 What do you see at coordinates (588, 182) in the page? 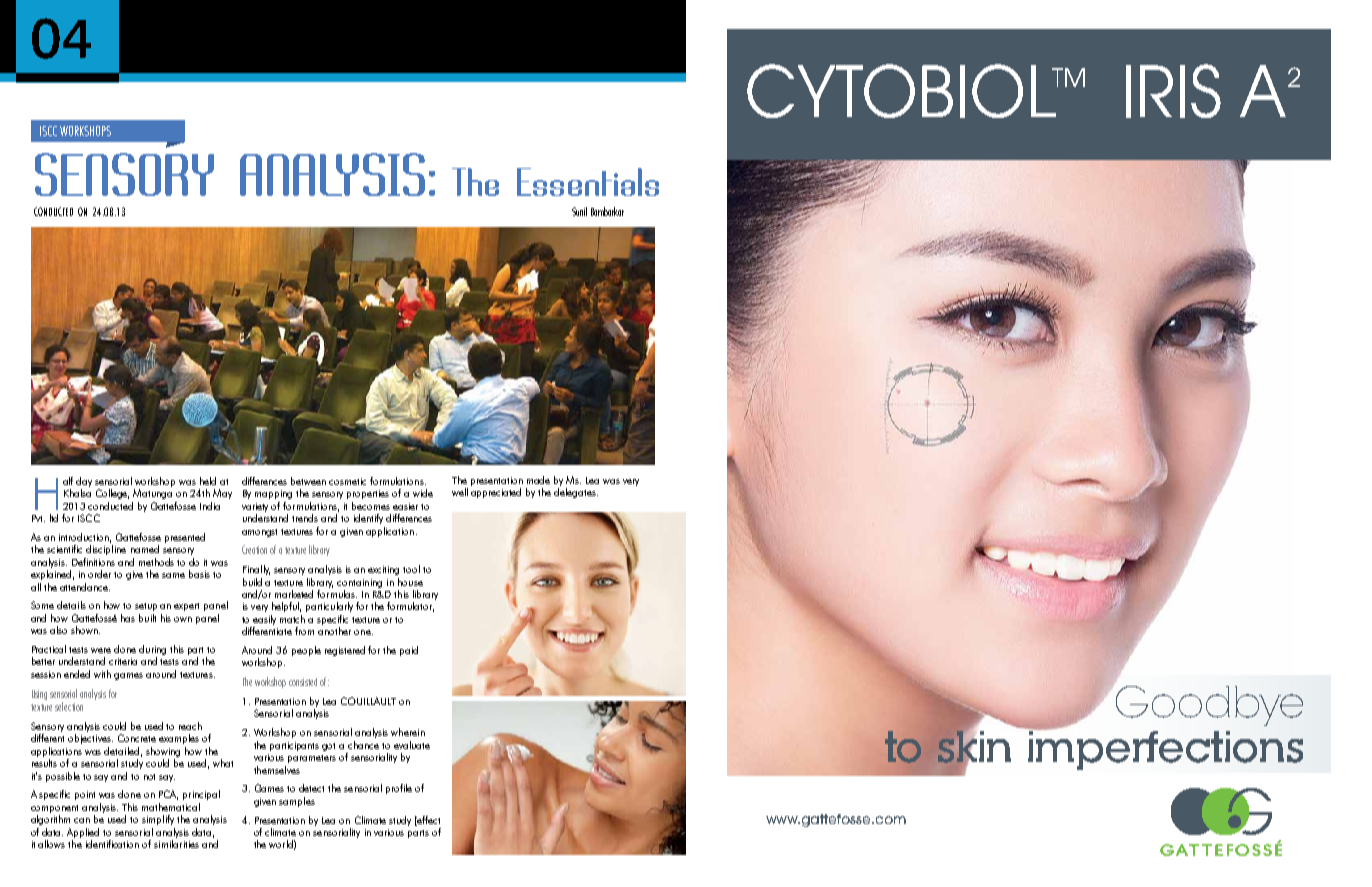
I see `Essentials` at bounding box center [588, 182].
